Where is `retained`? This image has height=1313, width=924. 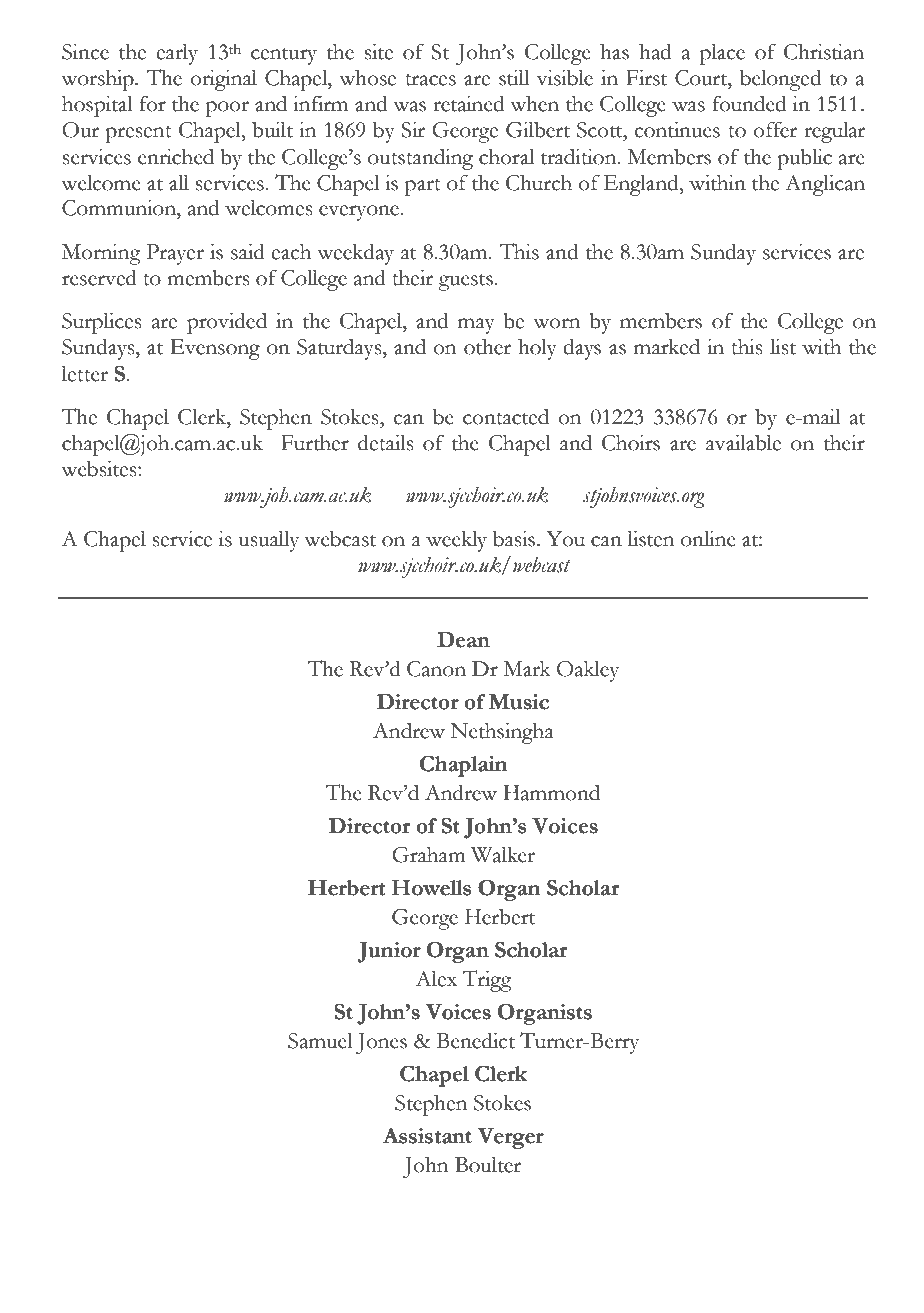
retained is located at coordinates (468, 103).
